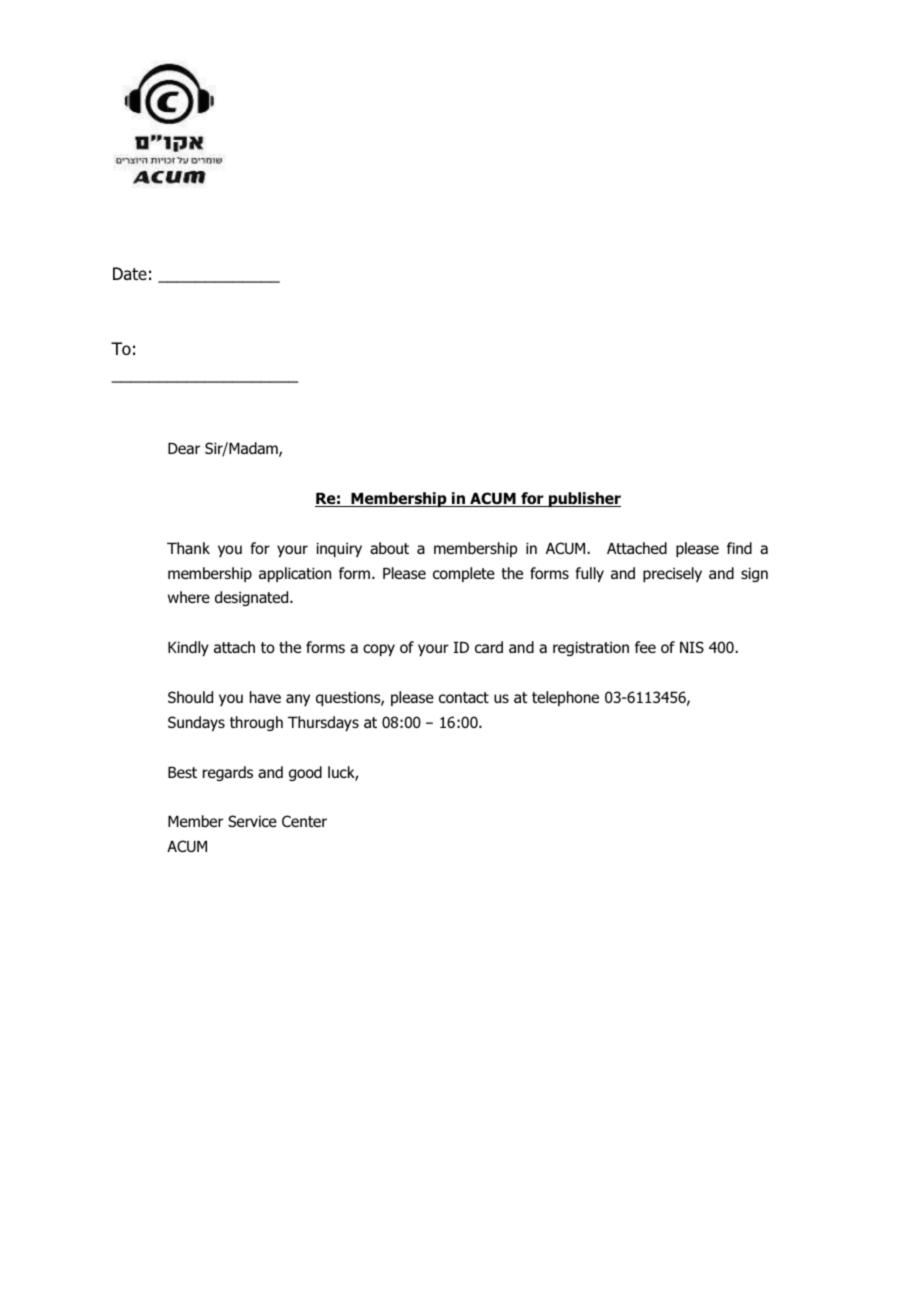 The width and height of the screenshot is (924, 1308). What do you see at coordinates (252, 821) in the screenshot?
I see `Service` at bounding box center [252, 821].
